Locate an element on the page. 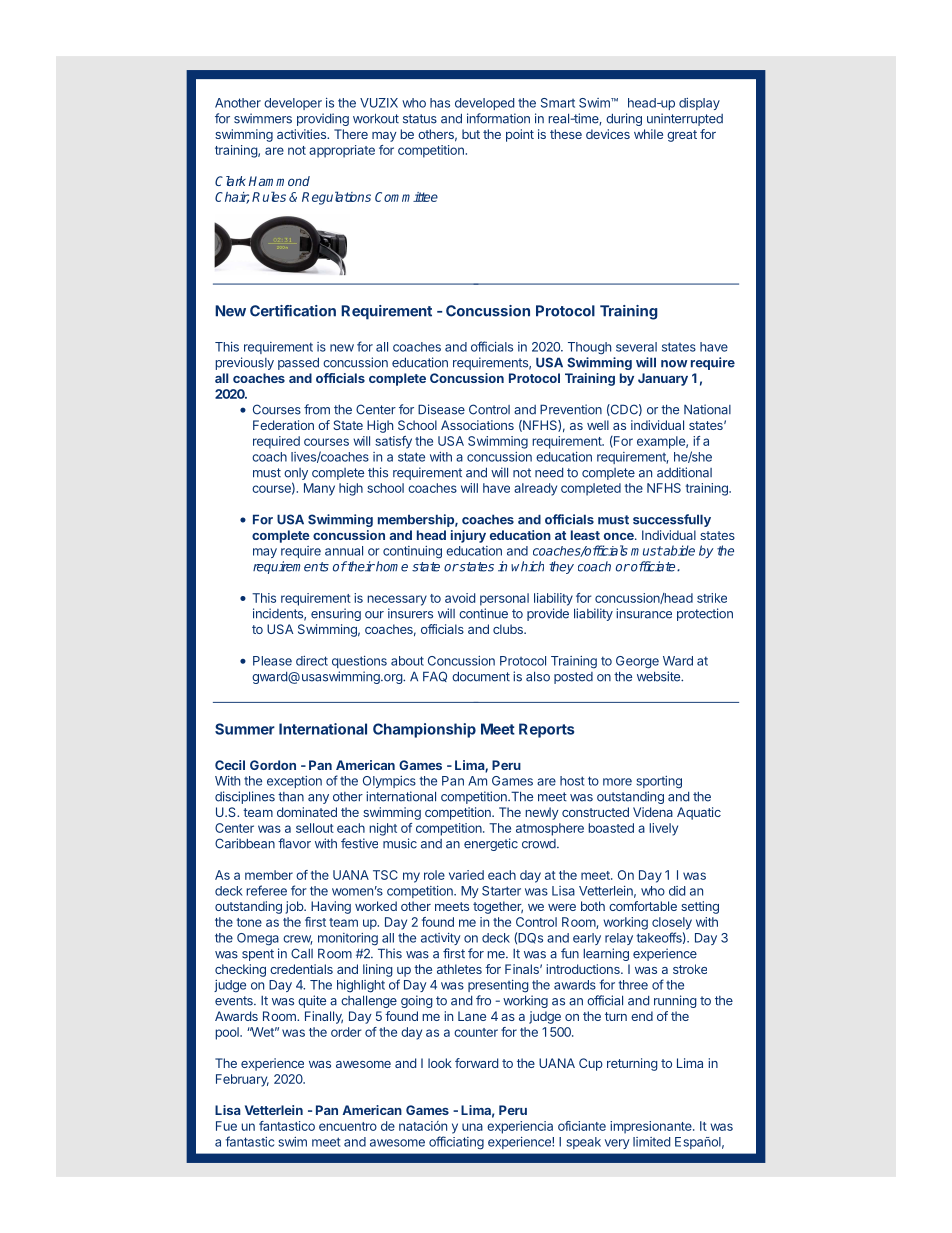  Associations is located at coordinates (477, 425).
